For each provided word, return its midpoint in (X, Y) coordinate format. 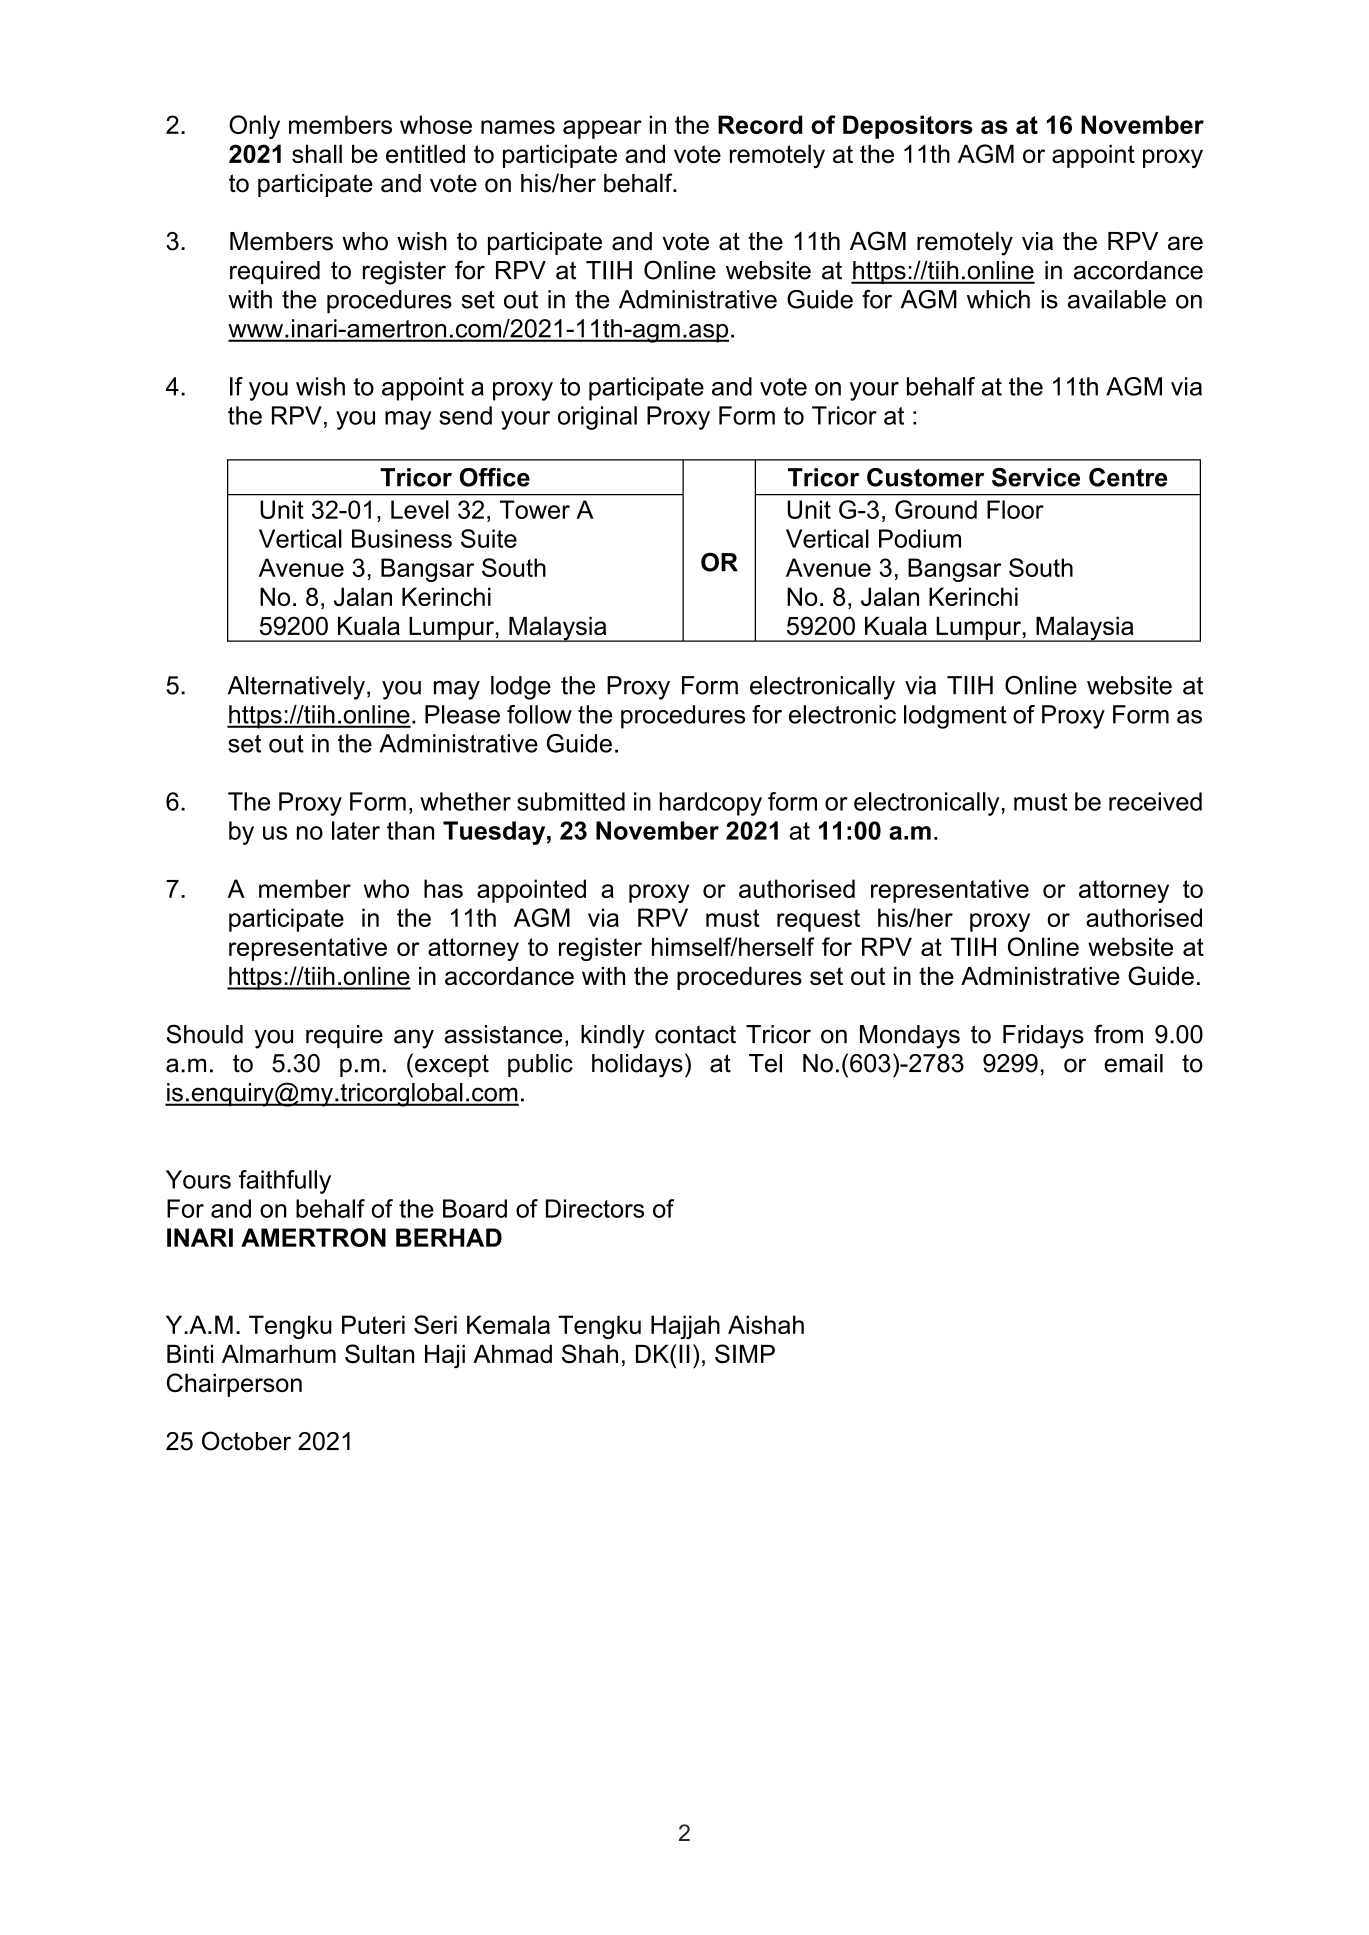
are (1185, 243)
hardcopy (711, 804)
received (1155, 801)
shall (317, 153)
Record (760, 124)
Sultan (379, 1353)
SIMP (745, 1354)
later (356, 830)
